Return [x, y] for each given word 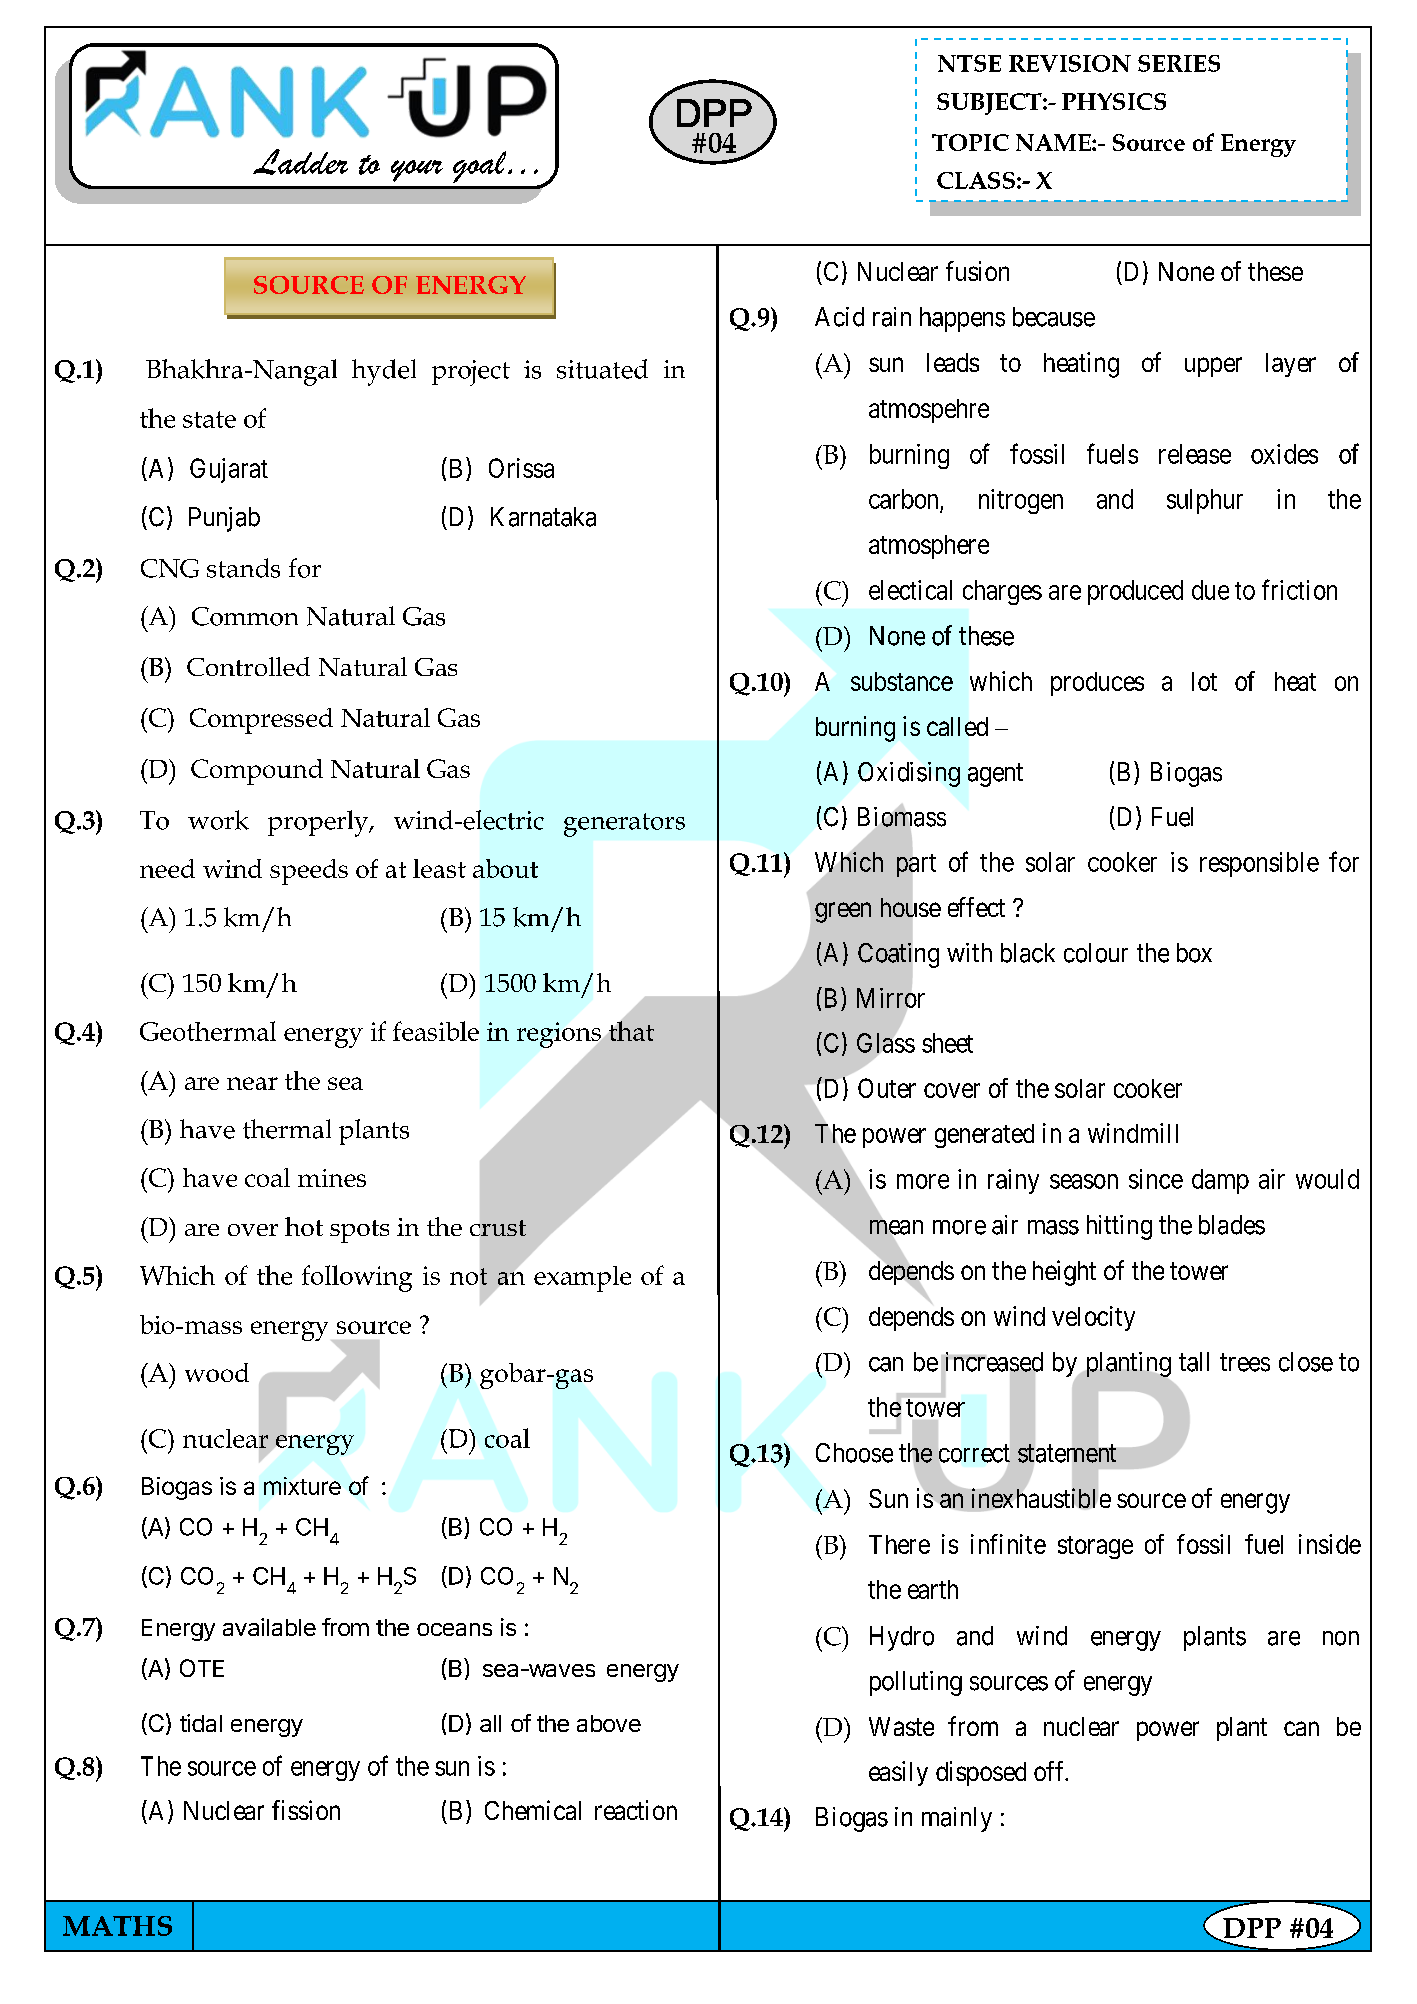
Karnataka [543, 517]
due [1210, 590]
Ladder [300, 162]
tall [1194, 1362]
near [252, 1083]
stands [243, 568]
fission [306, 1810]
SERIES [1179, 63]
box [1194, 953]
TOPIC [970, 142]
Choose [854, 1453]
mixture [302, 1486]
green [843, 913]
